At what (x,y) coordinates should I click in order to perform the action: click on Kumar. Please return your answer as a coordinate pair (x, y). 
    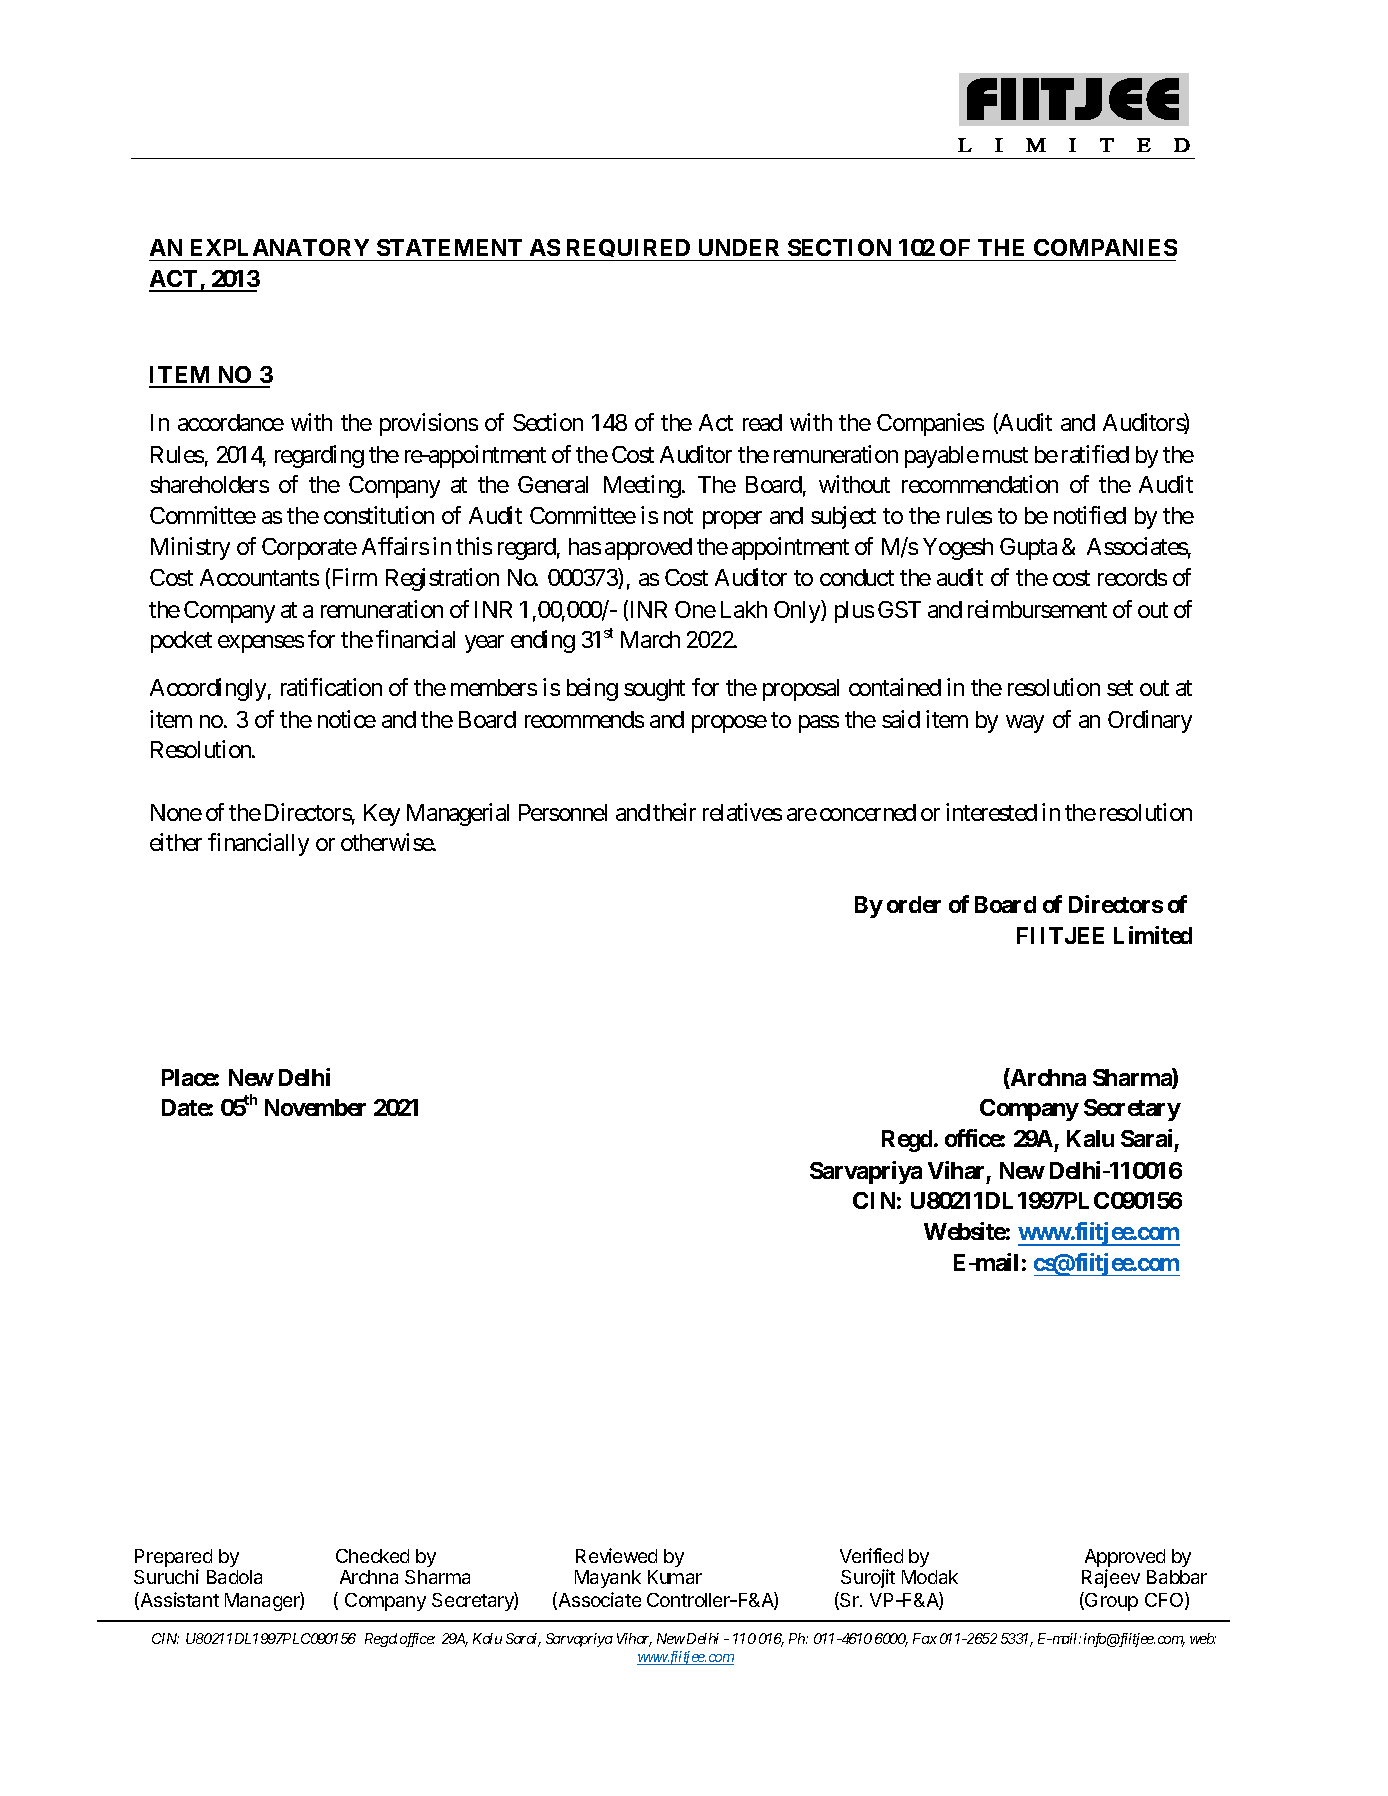
    Looking at the image, I should click on (675, 1577).
